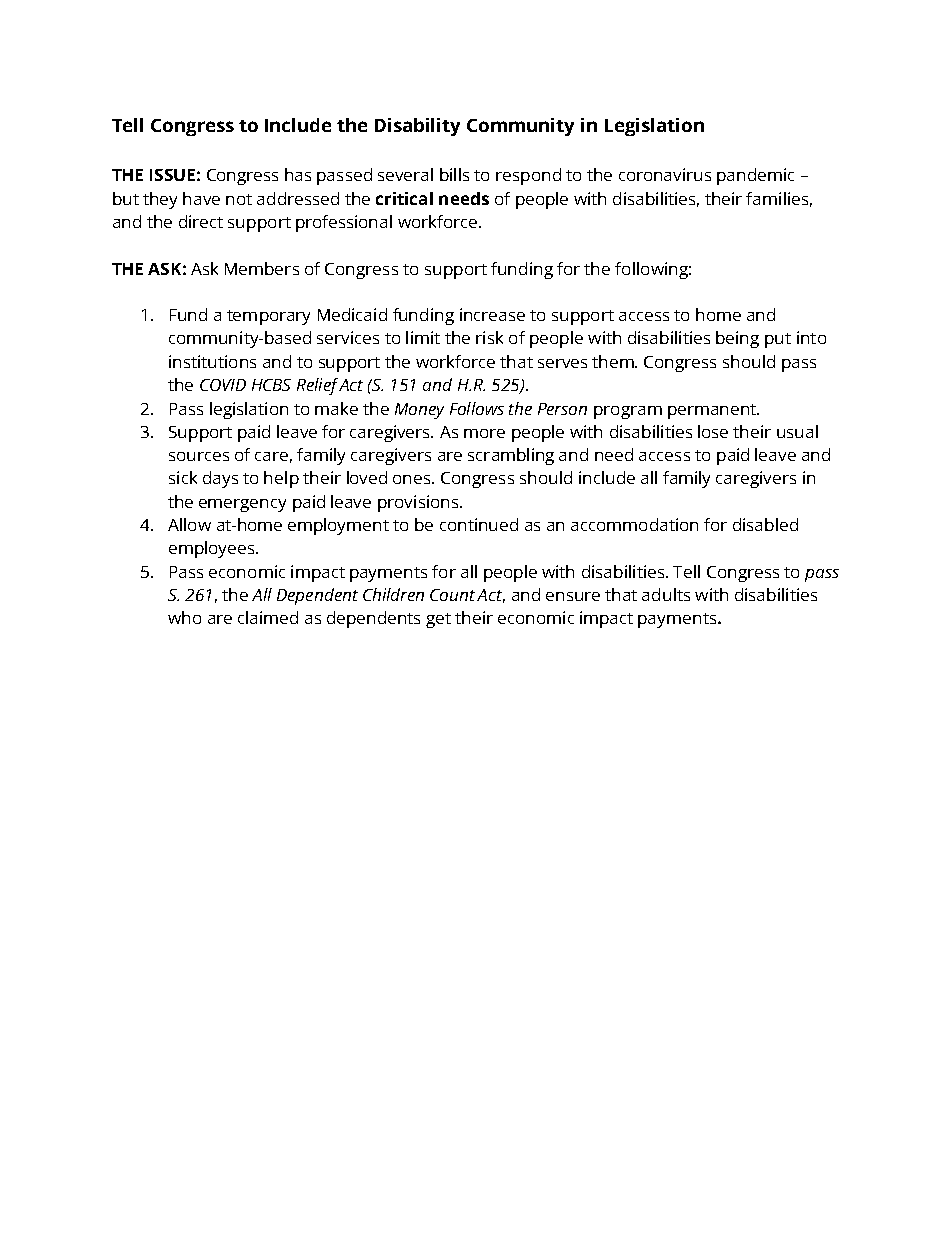 The width and height of the screenshot is (952, 1233). What do you see at coordinates (477, 408) in the screenshot?
I see `Follows` at bounding box center [477, 408].
